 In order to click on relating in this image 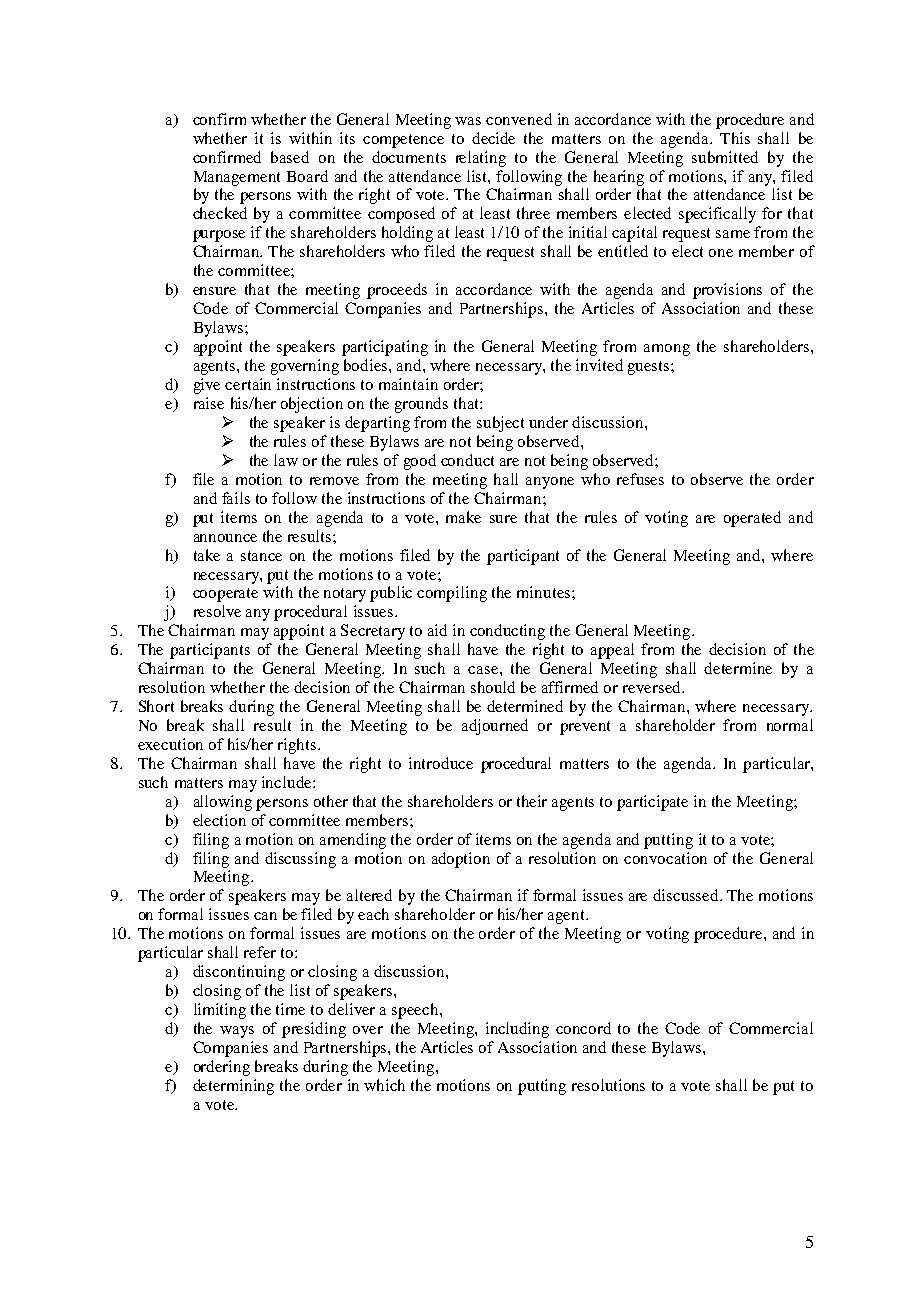, I will do `click(481, 159)`.
